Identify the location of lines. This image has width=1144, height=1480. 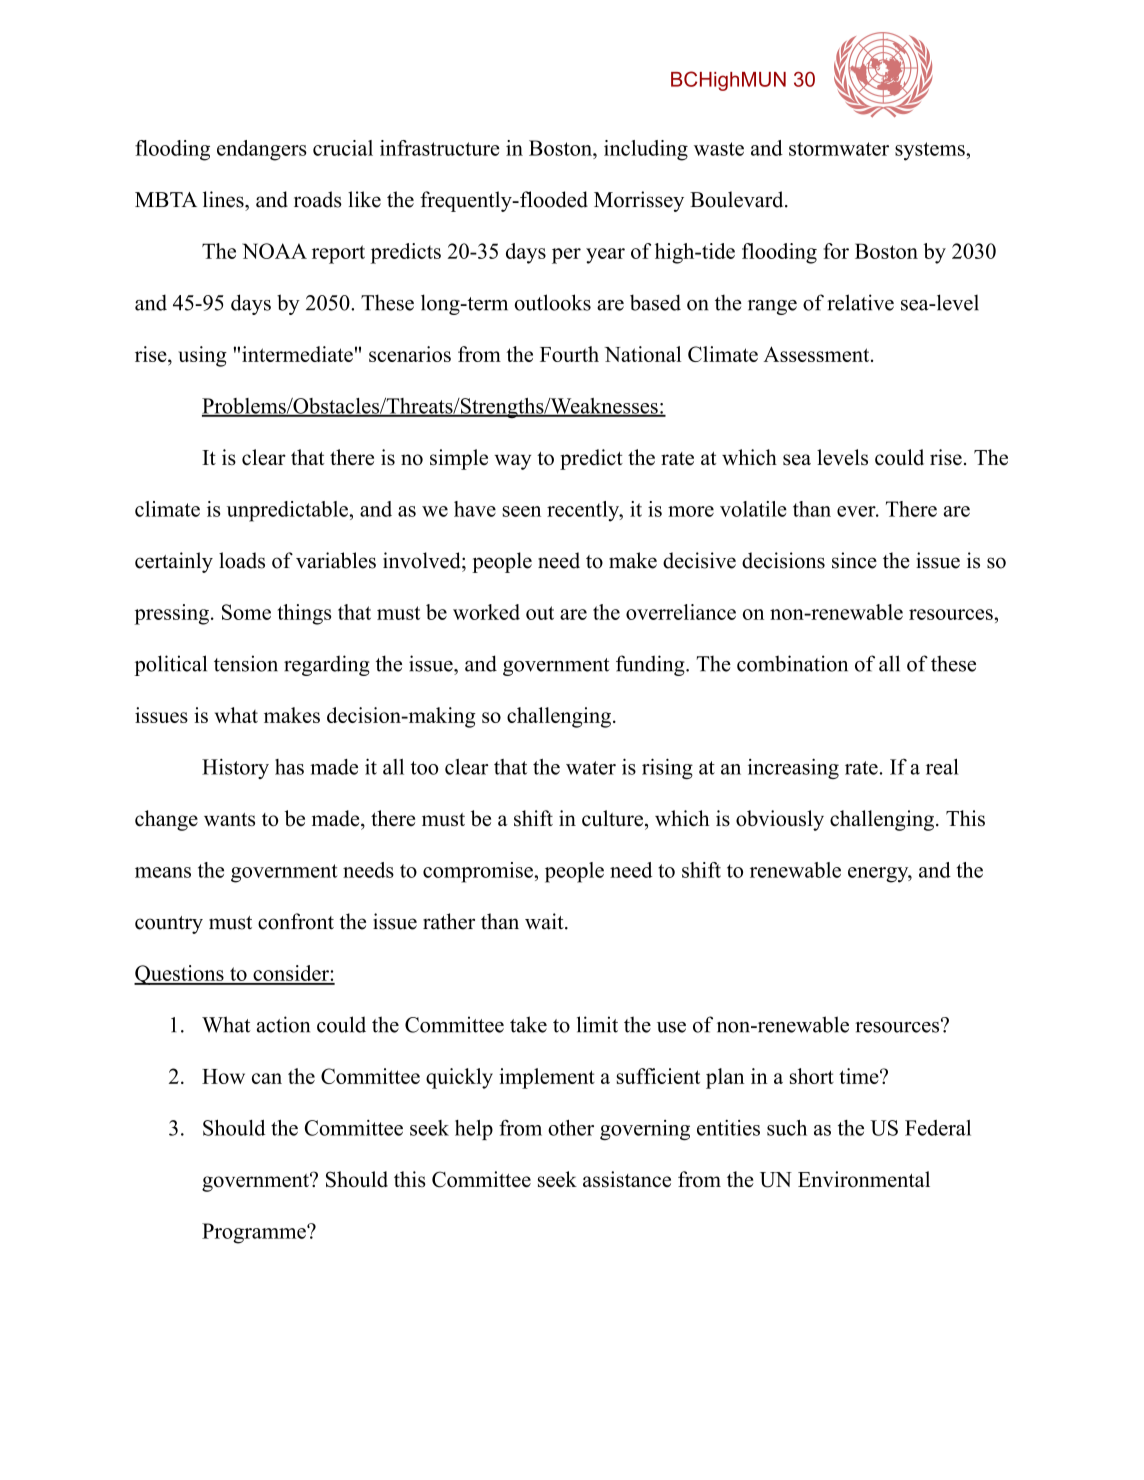
(224, 199).
